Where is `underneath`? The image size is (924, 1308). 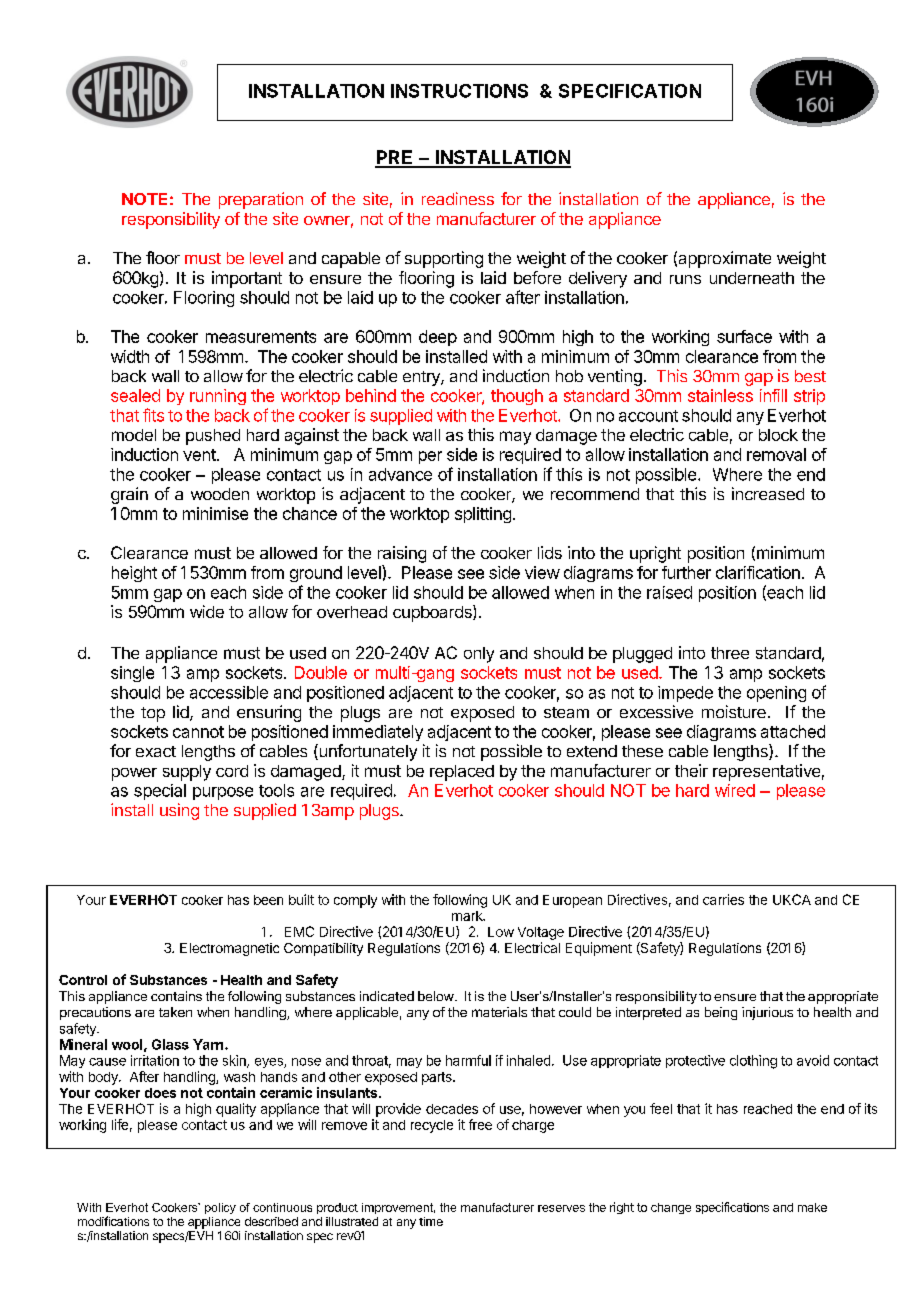 underneath is located at coordinates (752, 278).
